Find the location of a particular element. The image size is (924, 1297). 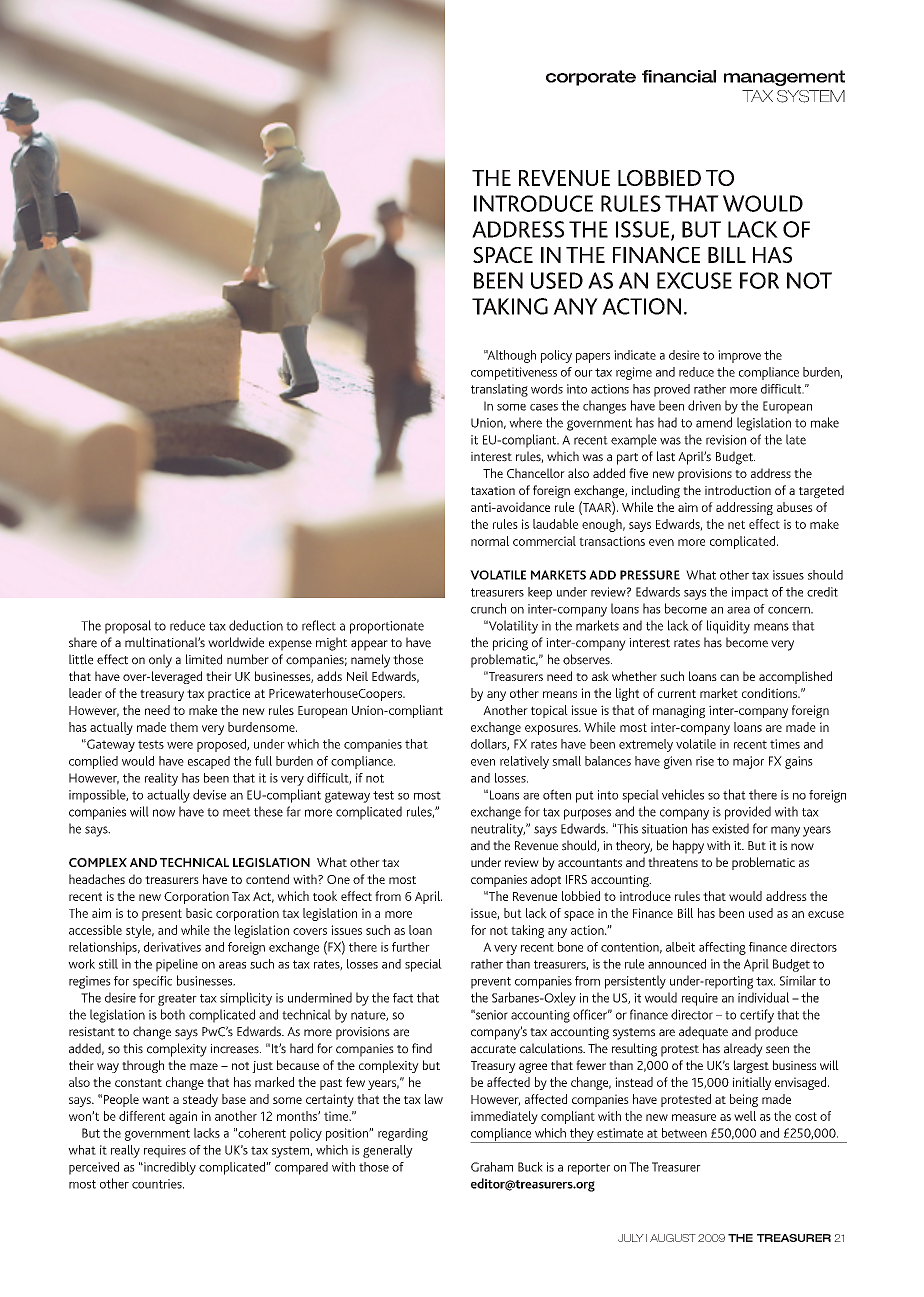

countries is located at coordinates (158, 1184).
